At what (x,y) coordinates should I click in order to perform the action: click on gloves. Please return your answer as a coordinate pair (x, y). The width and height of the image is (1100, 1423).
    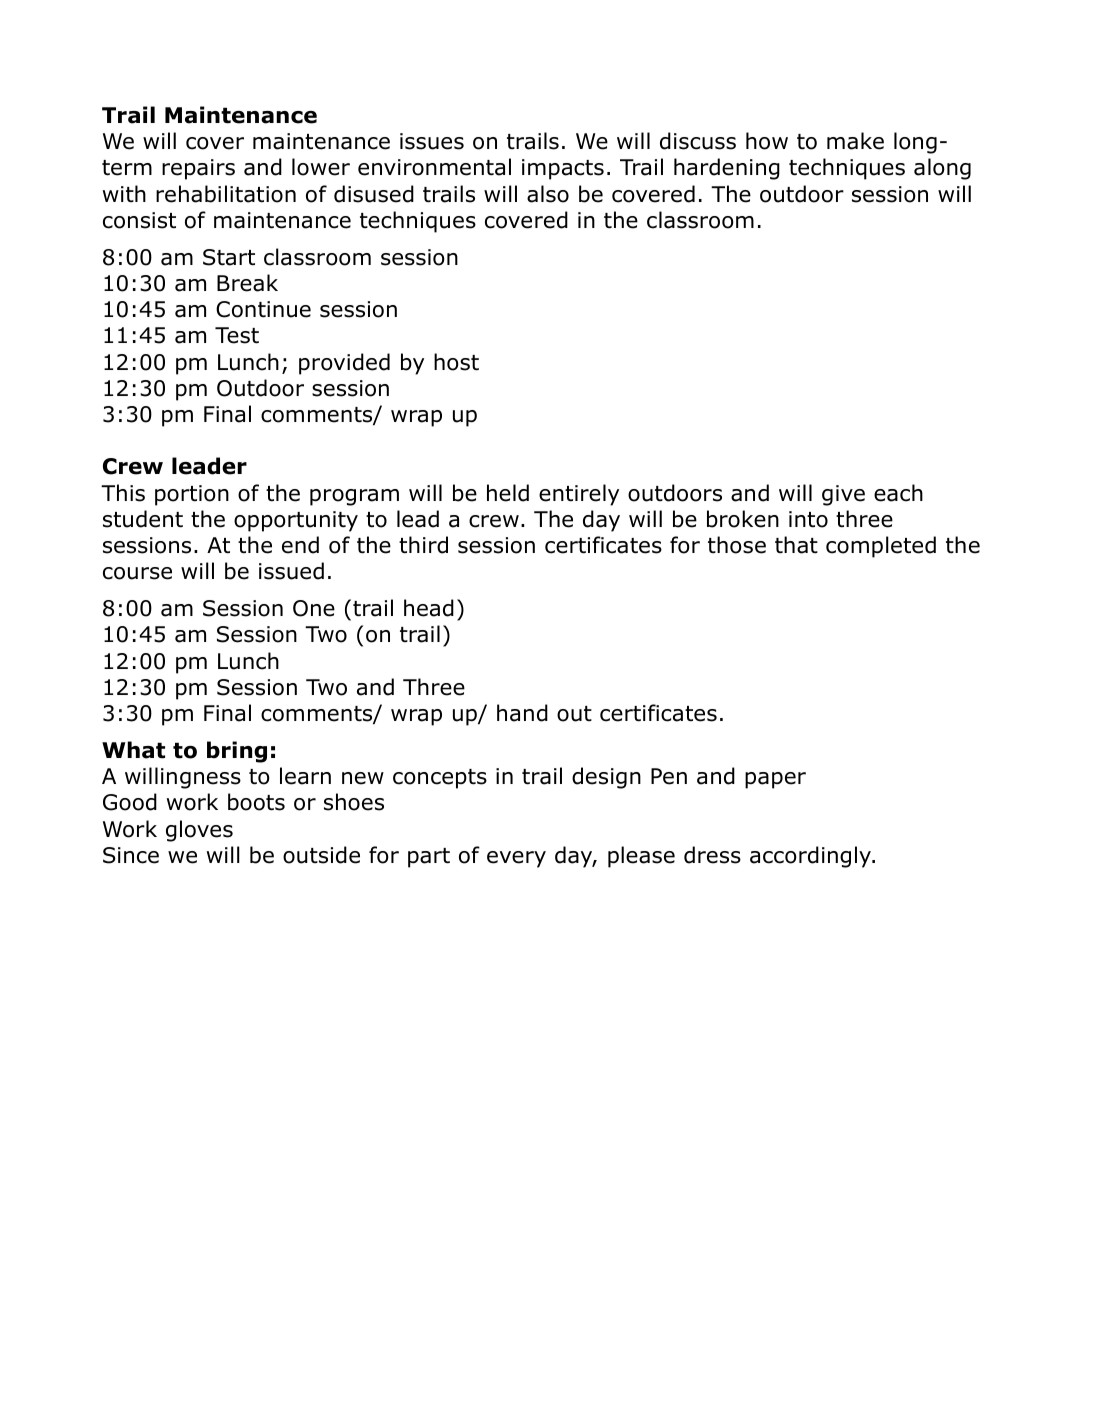
    Looking at the image, I should click on (199, 831).
